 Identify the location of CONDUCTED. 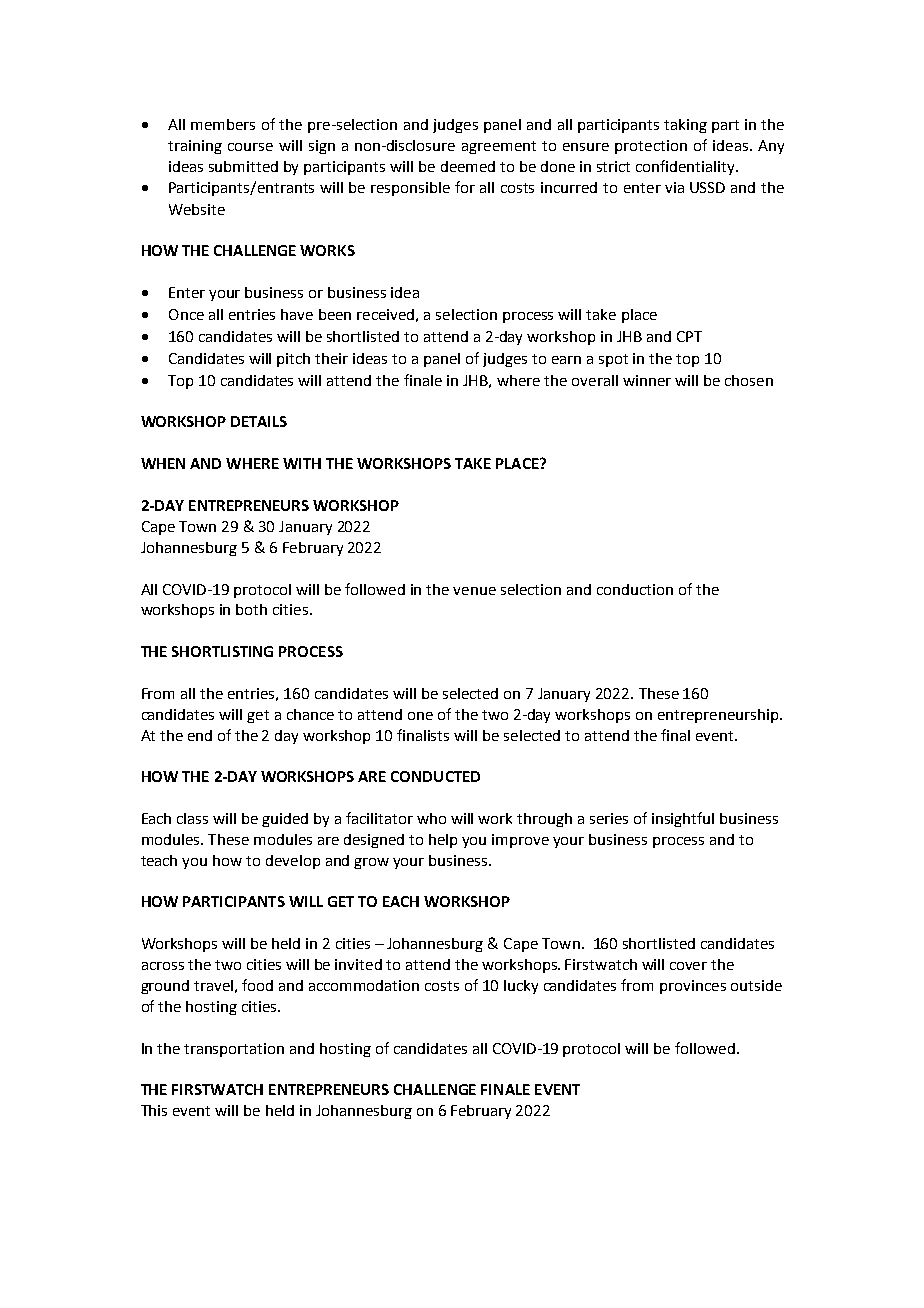
(435, 776).
